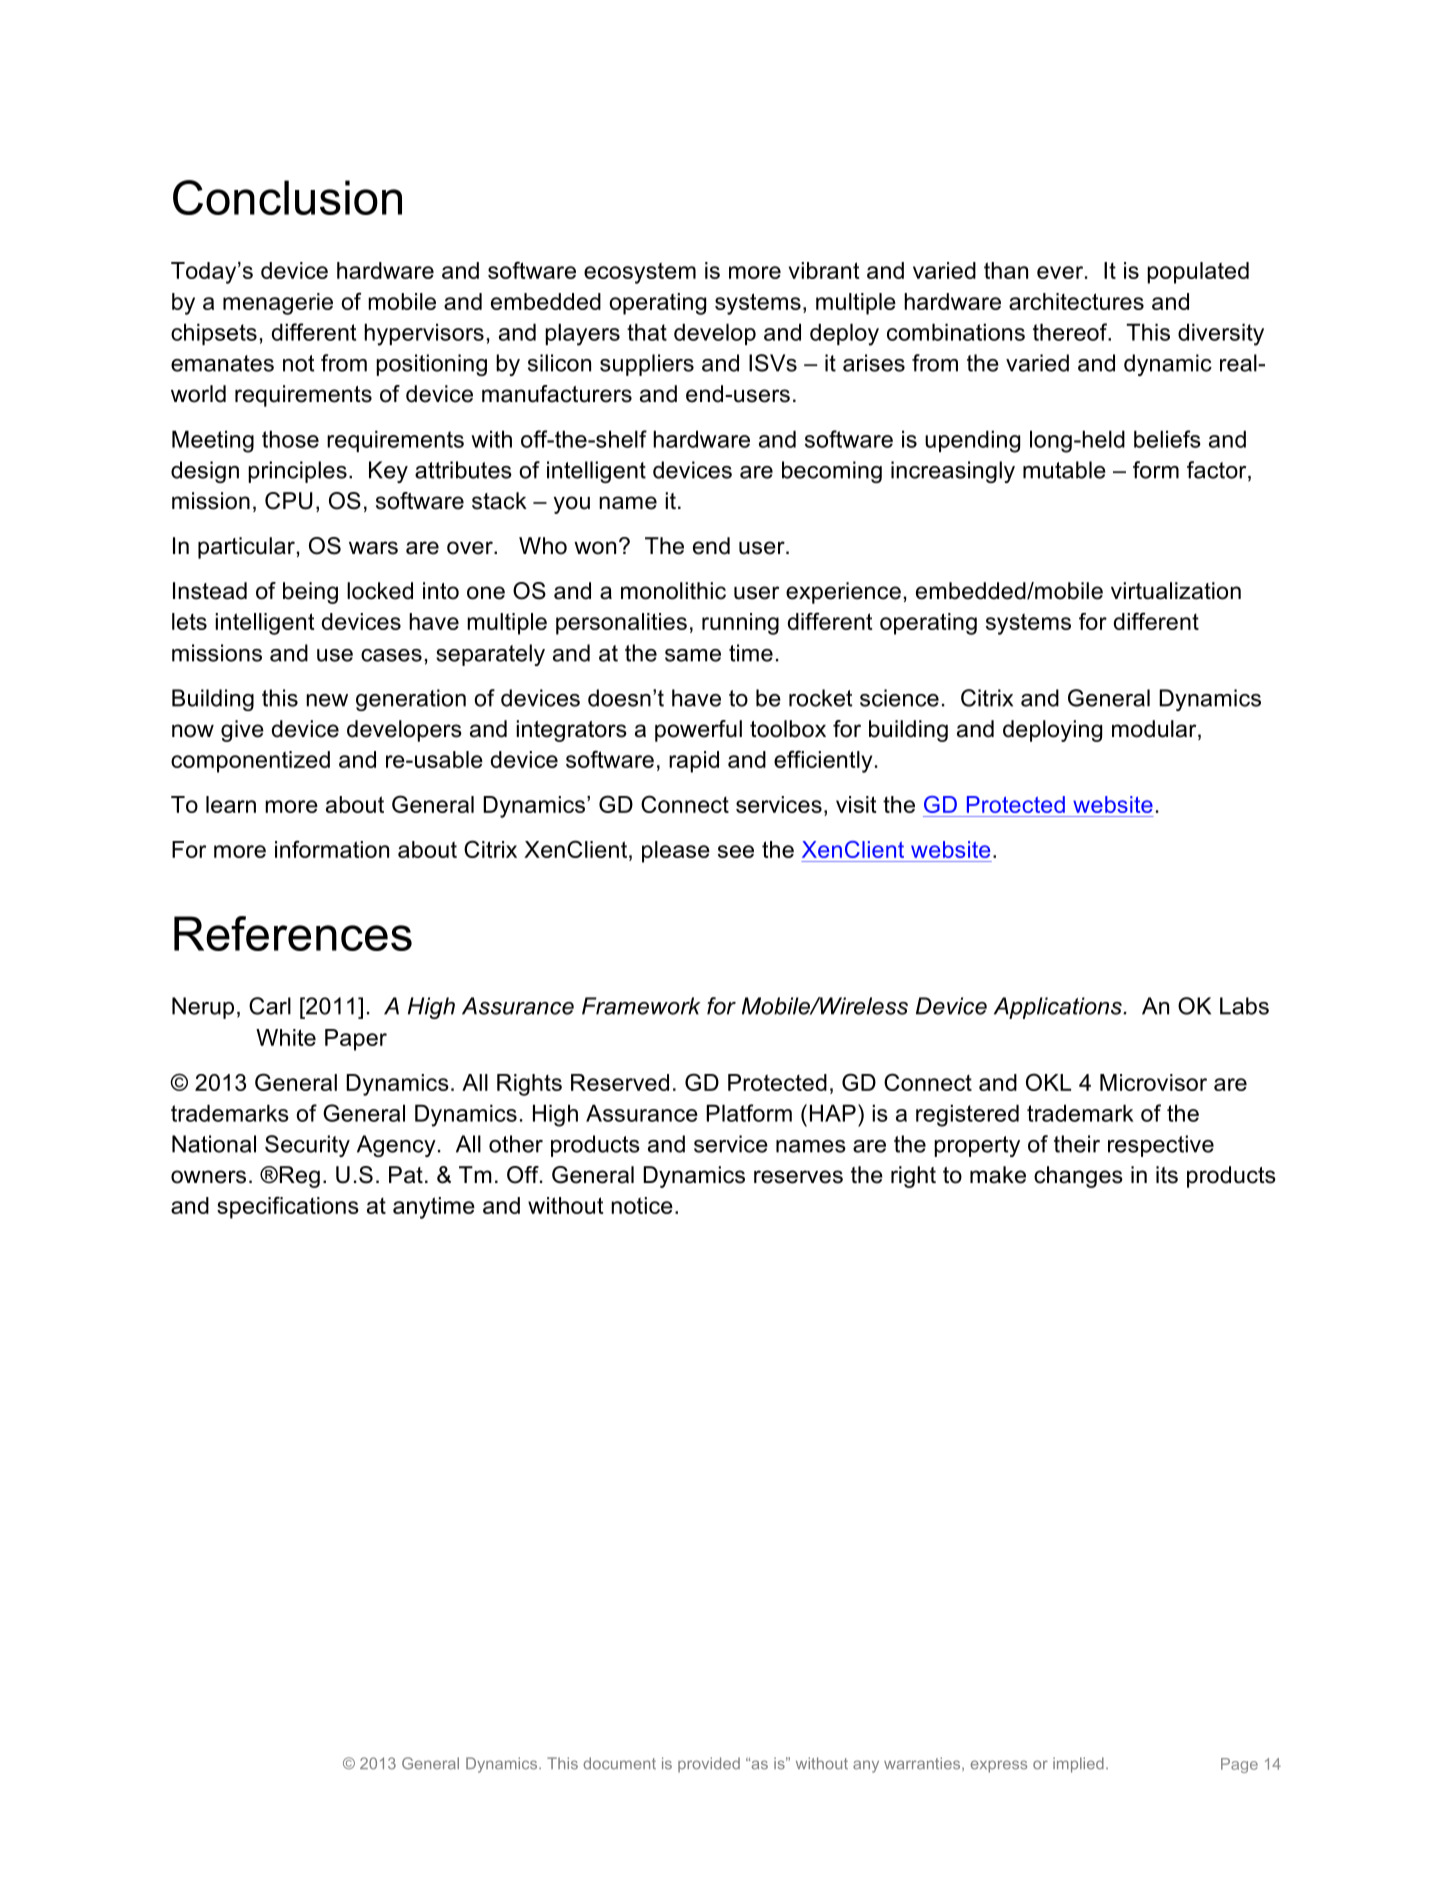 Image resolution: width=1453 pixels, height=1880 pixels. What do you see at coordinates (287, 197) in the screenshot?
I see `Conclusion` at bounding box center [287, 197].
